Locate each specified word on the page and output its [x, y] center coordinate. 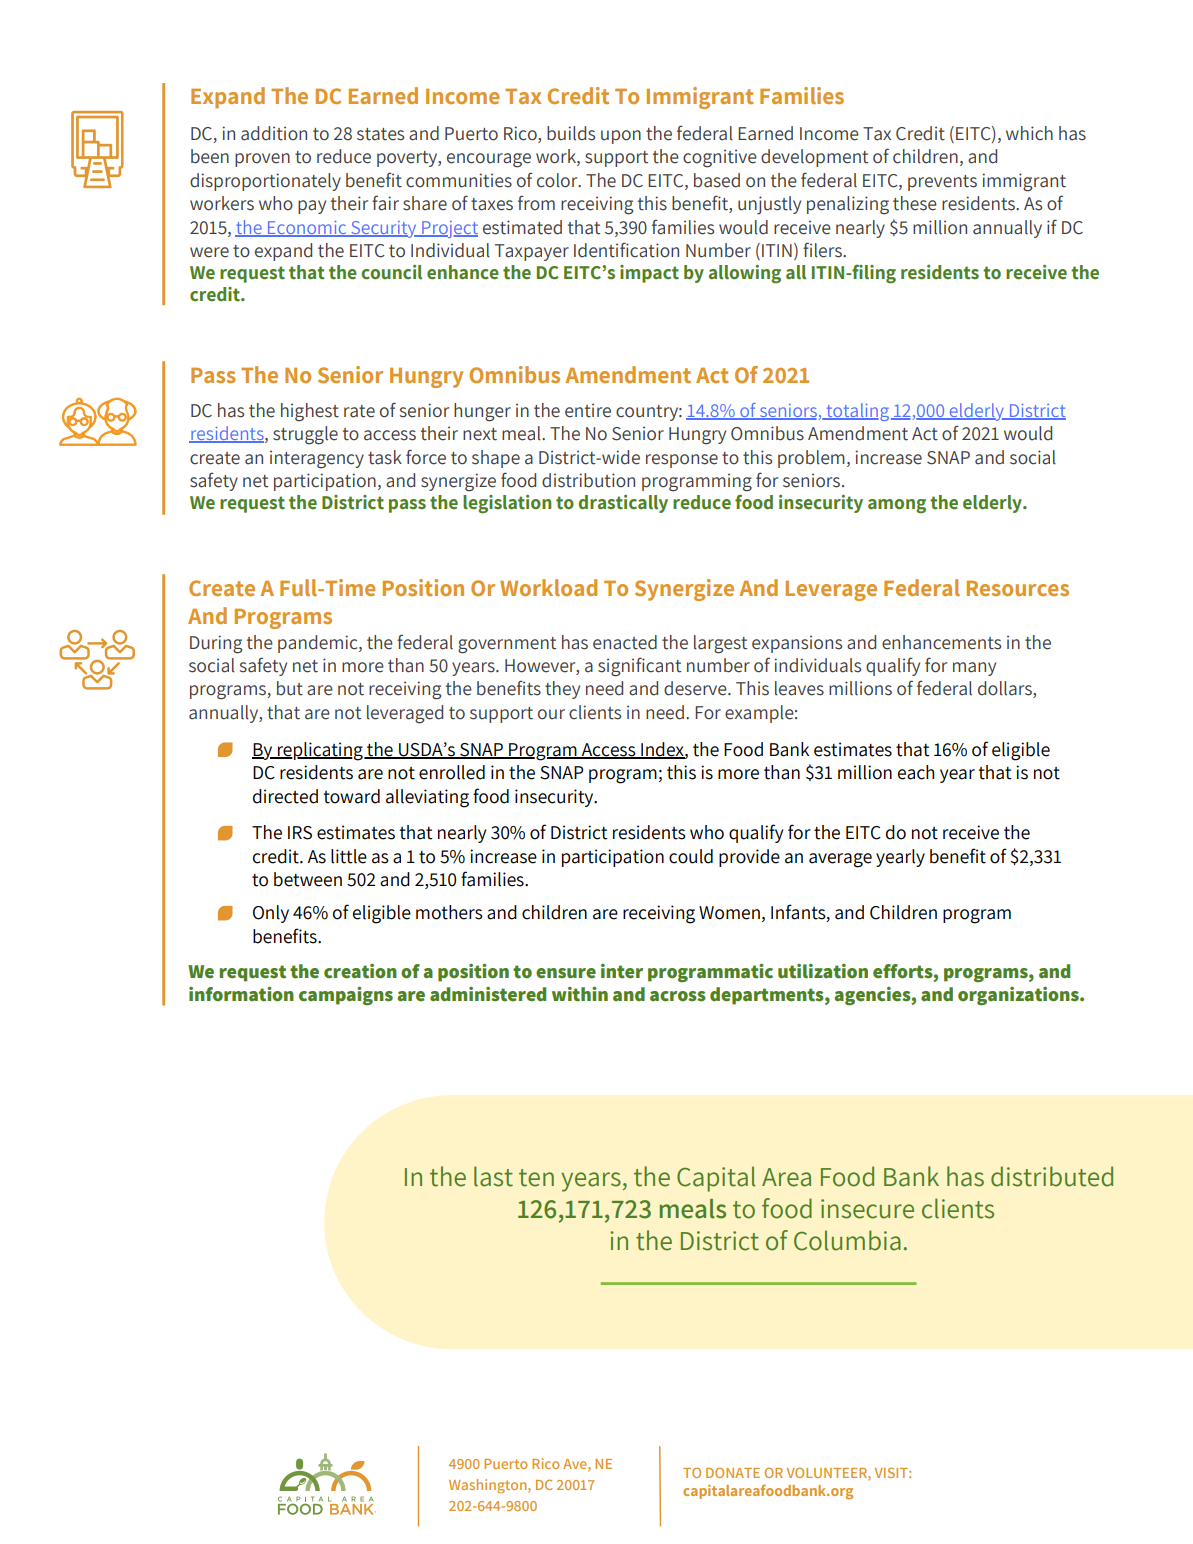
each [916, 772]
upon [621, 137]
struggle [305, 435]
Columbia [847, 1240]
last [493, 1176]
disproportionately [265, 182]
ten [536, 1178]
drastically [623, 504]
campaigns [346, 995]
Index [662, 750]
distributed [1052, 1176]
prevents [942, 183]
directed [285, 796]
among [897, 506]
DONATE [733, 1472]
